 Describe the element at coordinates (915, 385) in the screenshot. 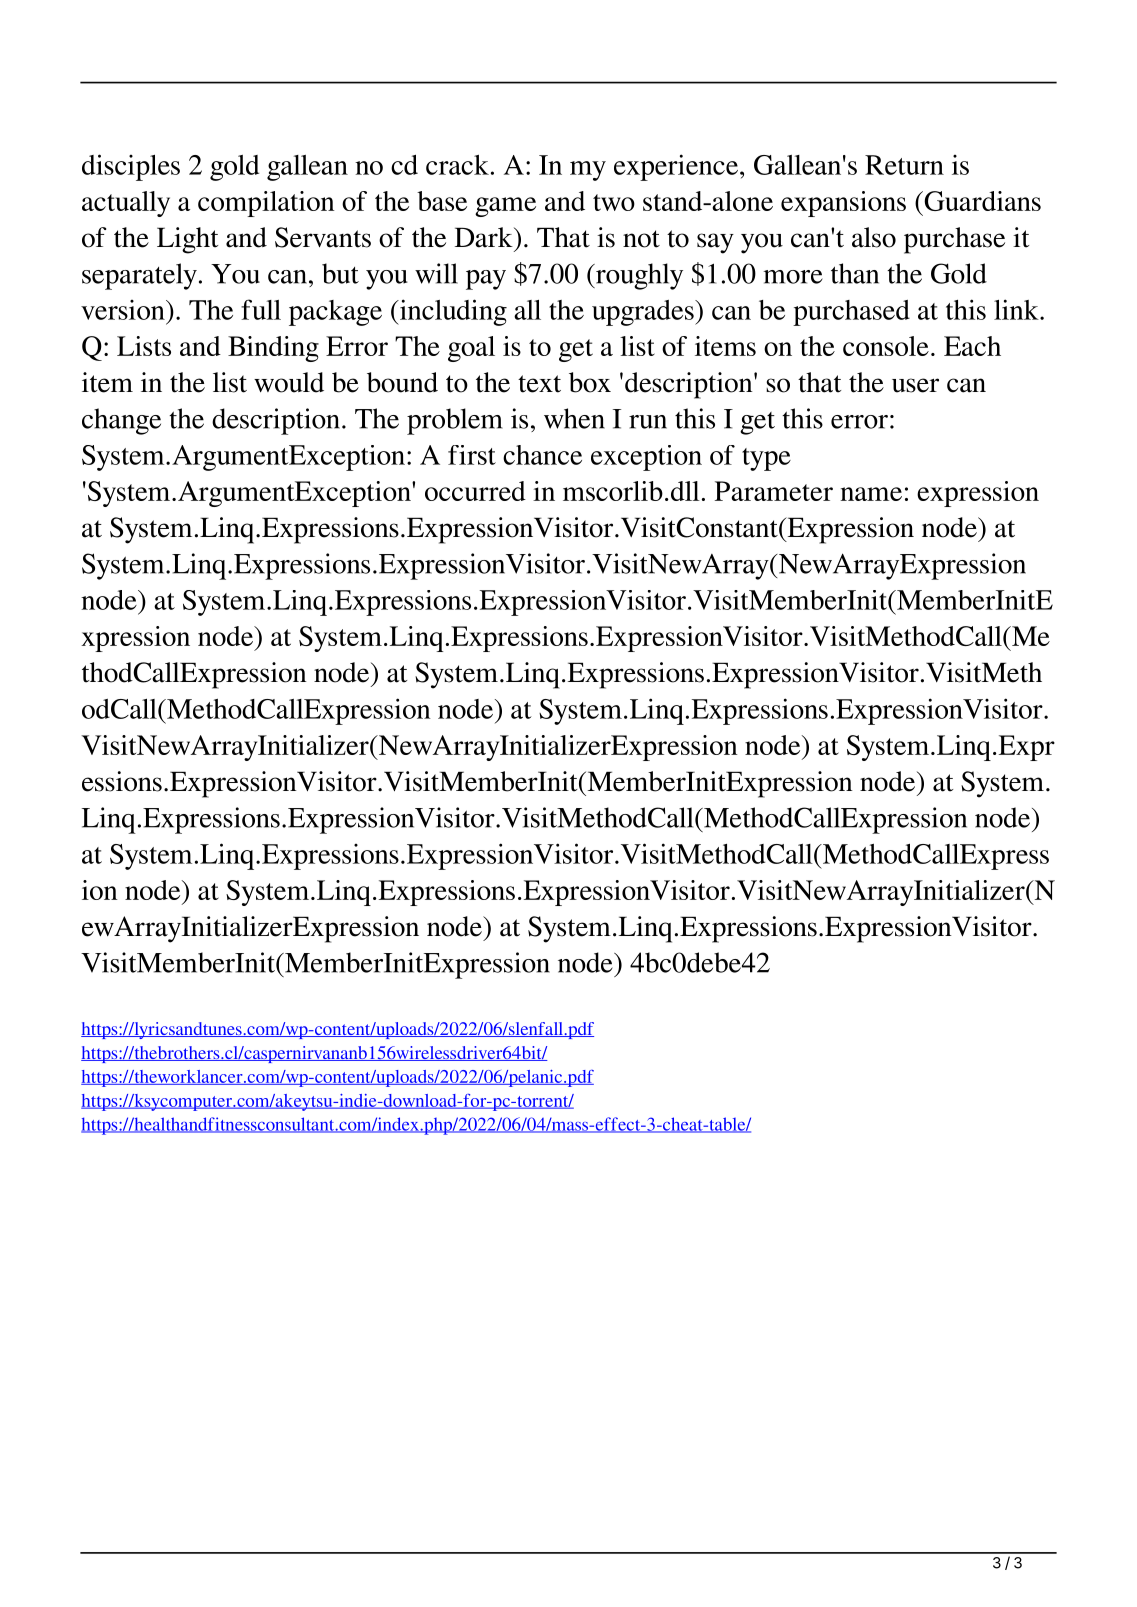

I see `user` at that location.
